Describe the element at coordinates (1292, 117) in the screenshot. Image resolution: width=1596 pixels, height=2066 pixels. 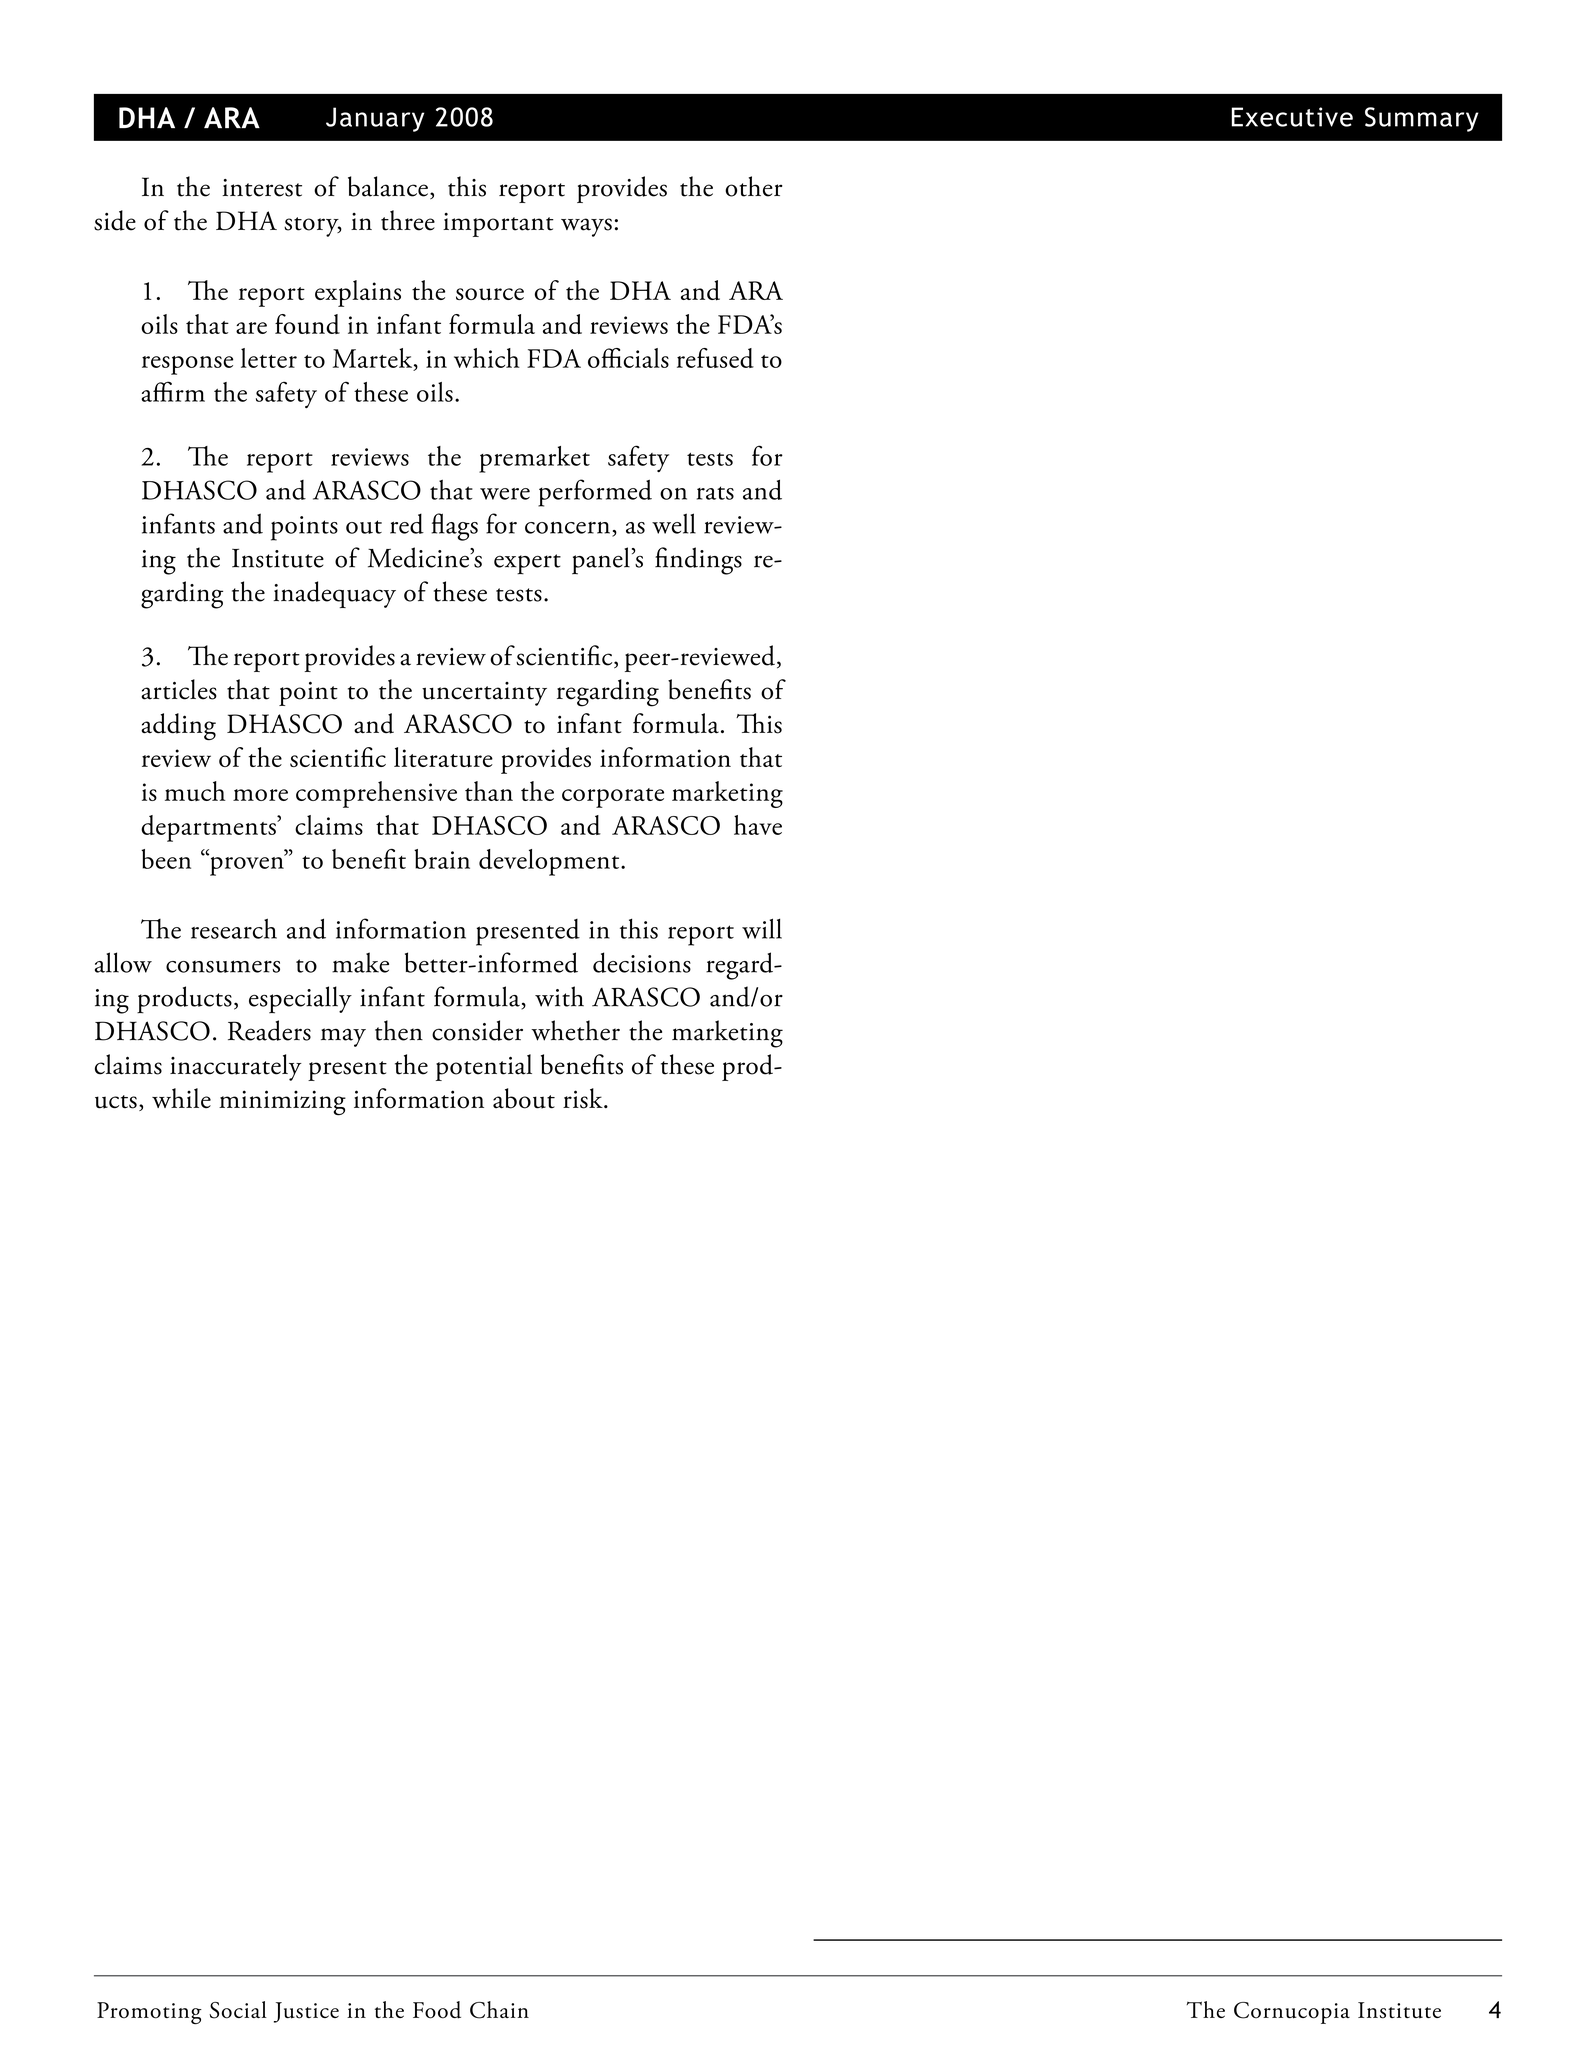
I see `Executive` at that location.
